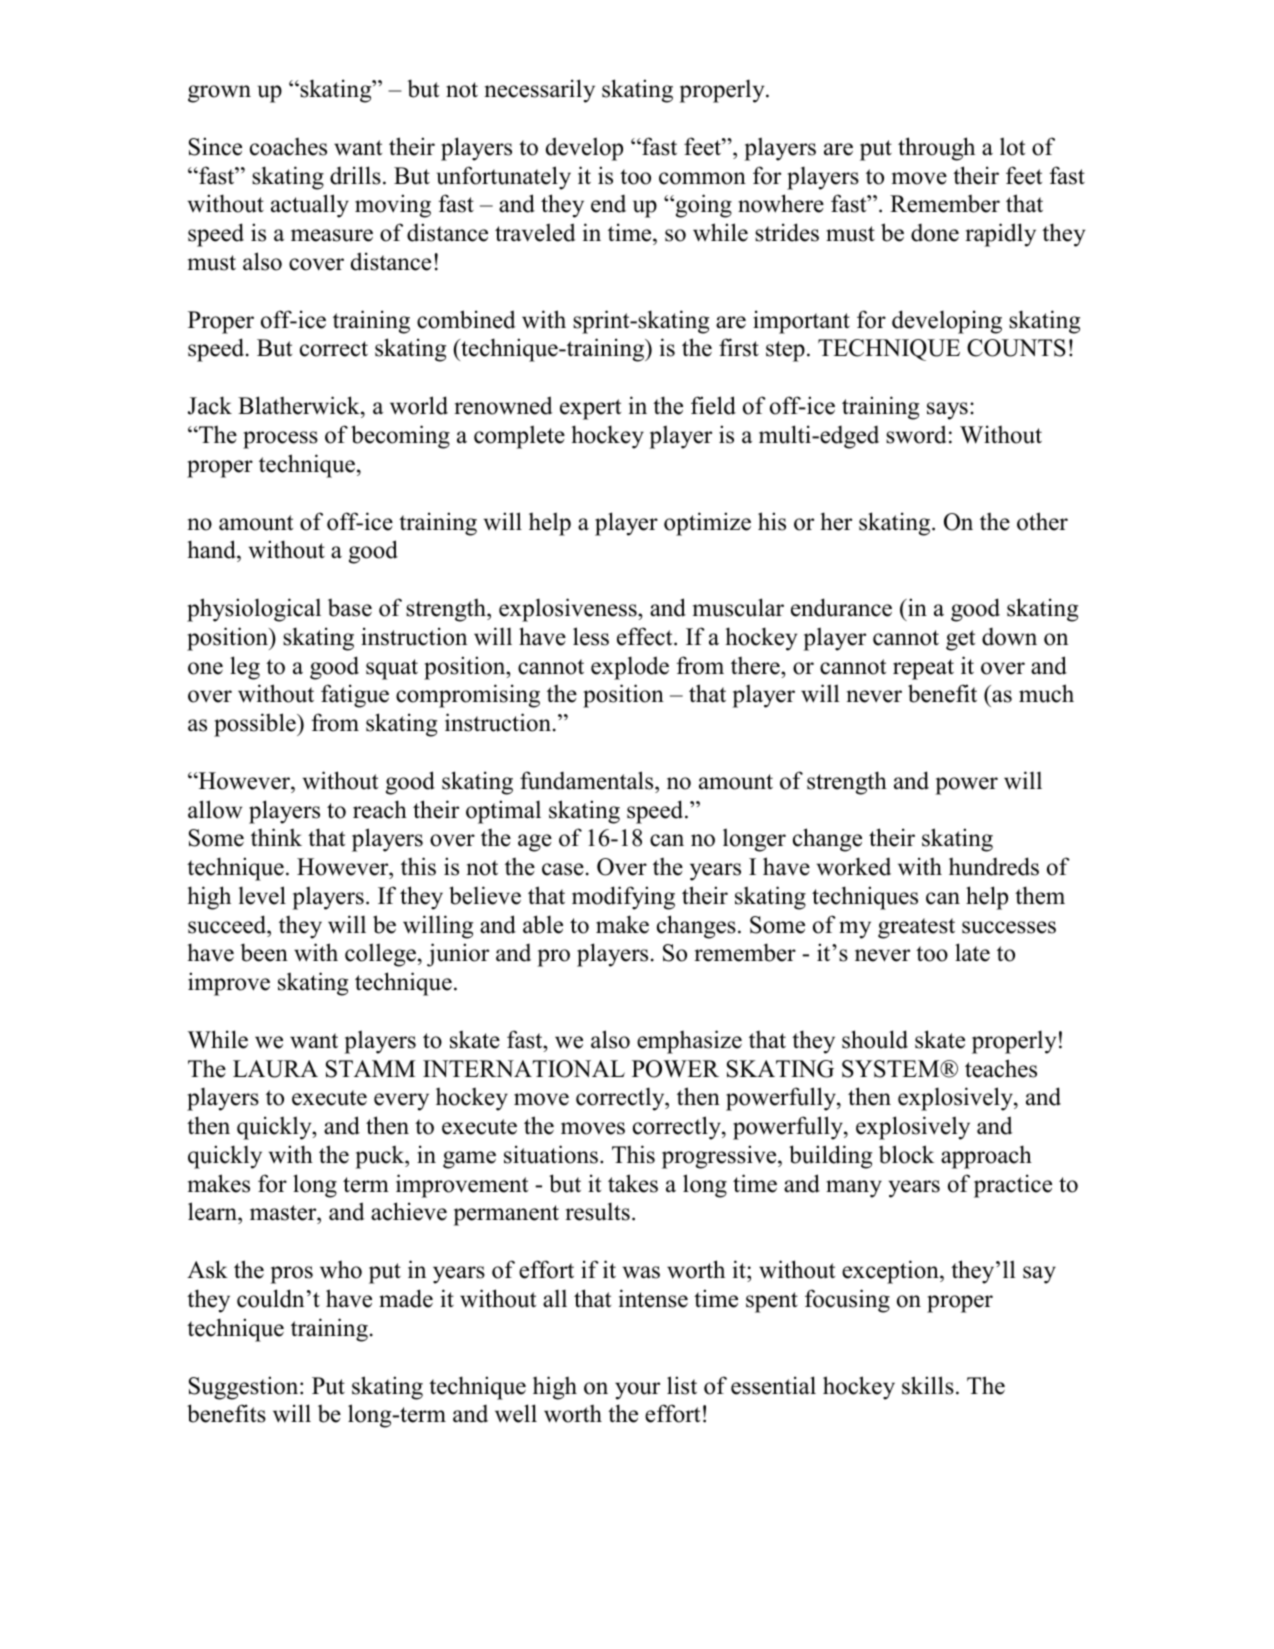 The height and width of the document is (1649, 1274). Describe the element at coordinates (689, 1042) in the document. I see `emphasize` at that location.
